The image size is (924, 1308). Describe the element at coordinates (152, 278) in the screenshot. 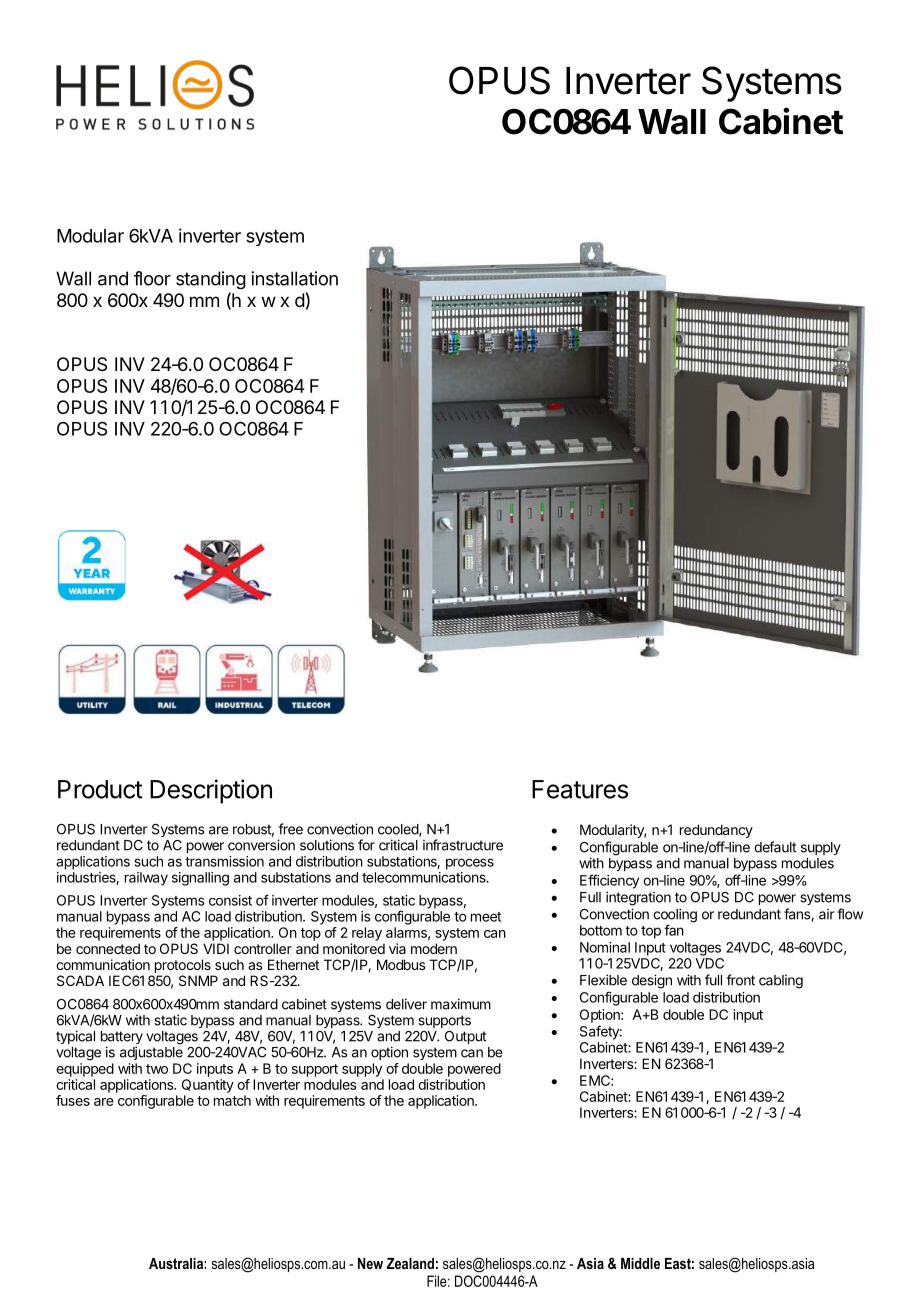

I see `floor` at that location.
